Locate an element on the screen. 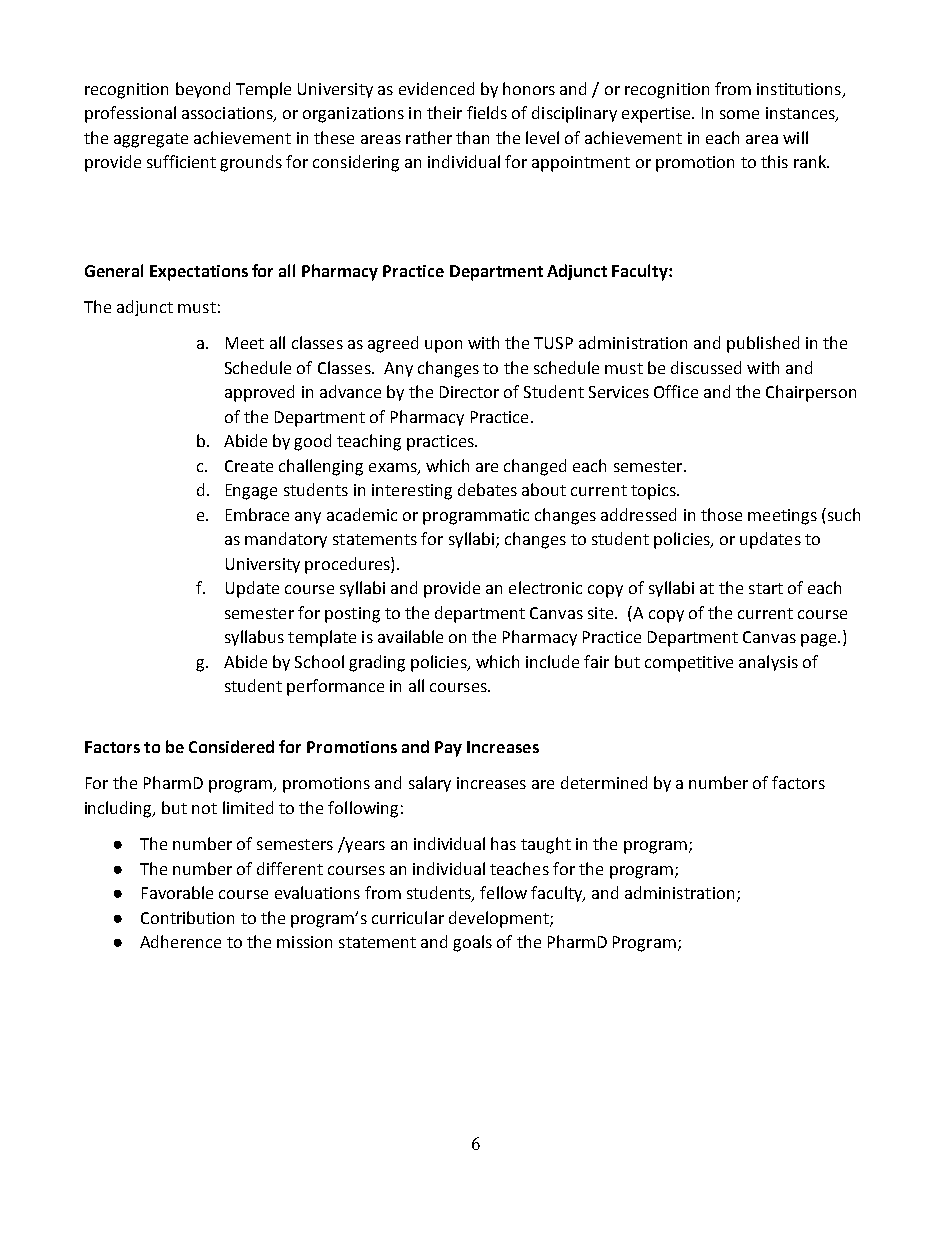  Considered is located at coordinates (231, 746).
